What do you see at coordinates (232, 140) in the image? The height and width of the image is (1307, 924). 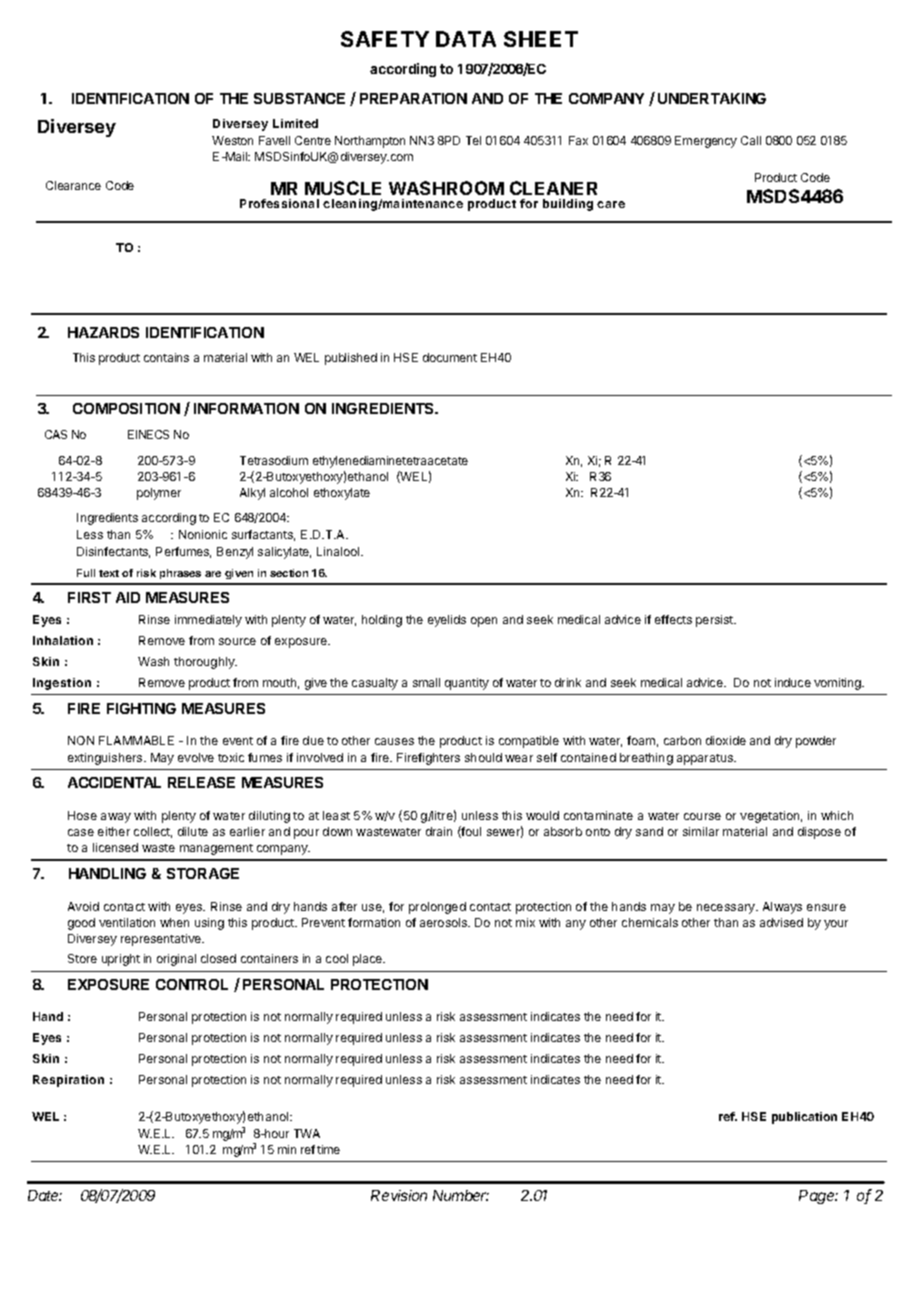 I see `Weston` at bounding box center [232, 140].
